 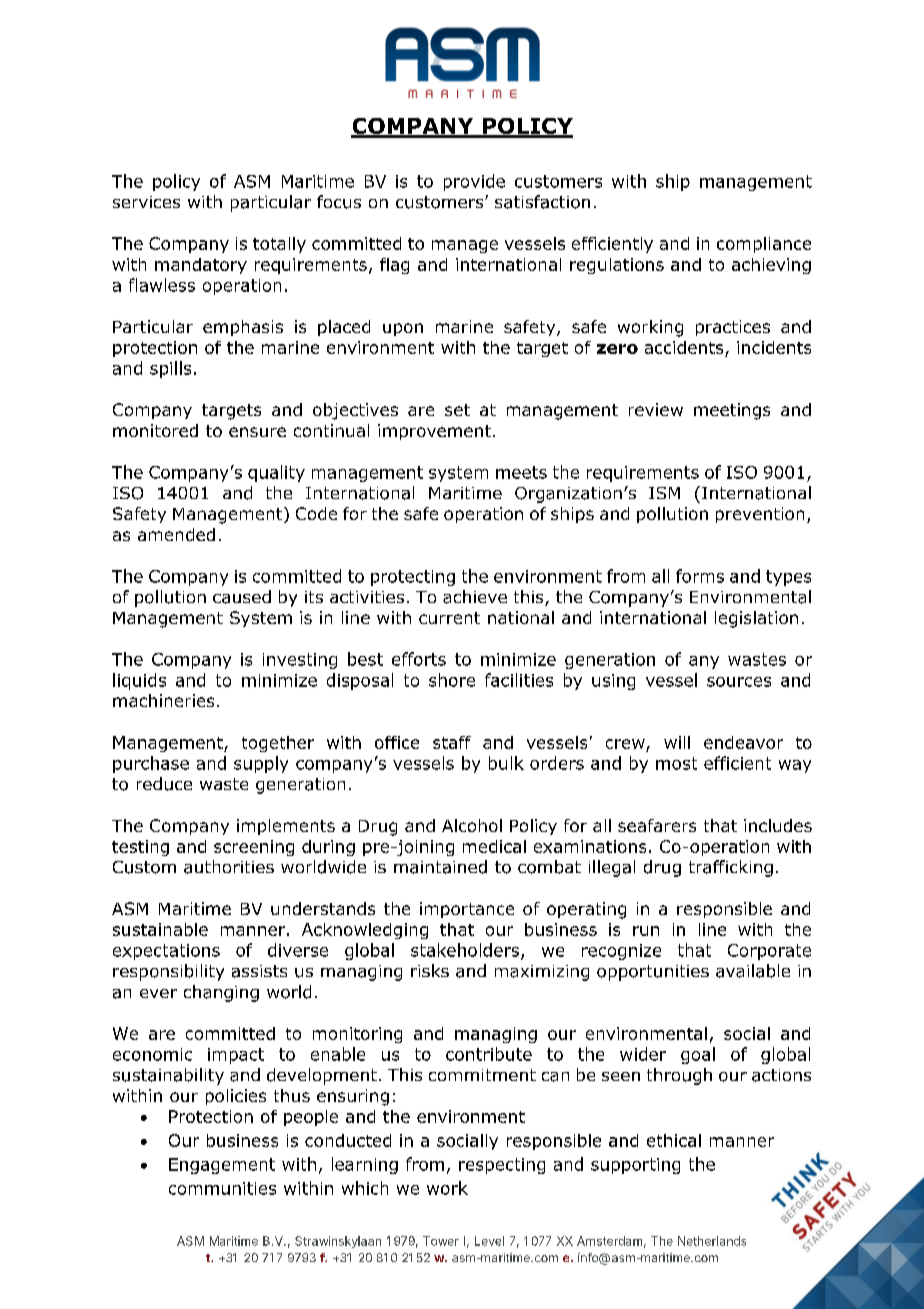 What do you see at coordinates (201, 266) in the document?
I see `mandatory` at bounding box center [201, 266].
